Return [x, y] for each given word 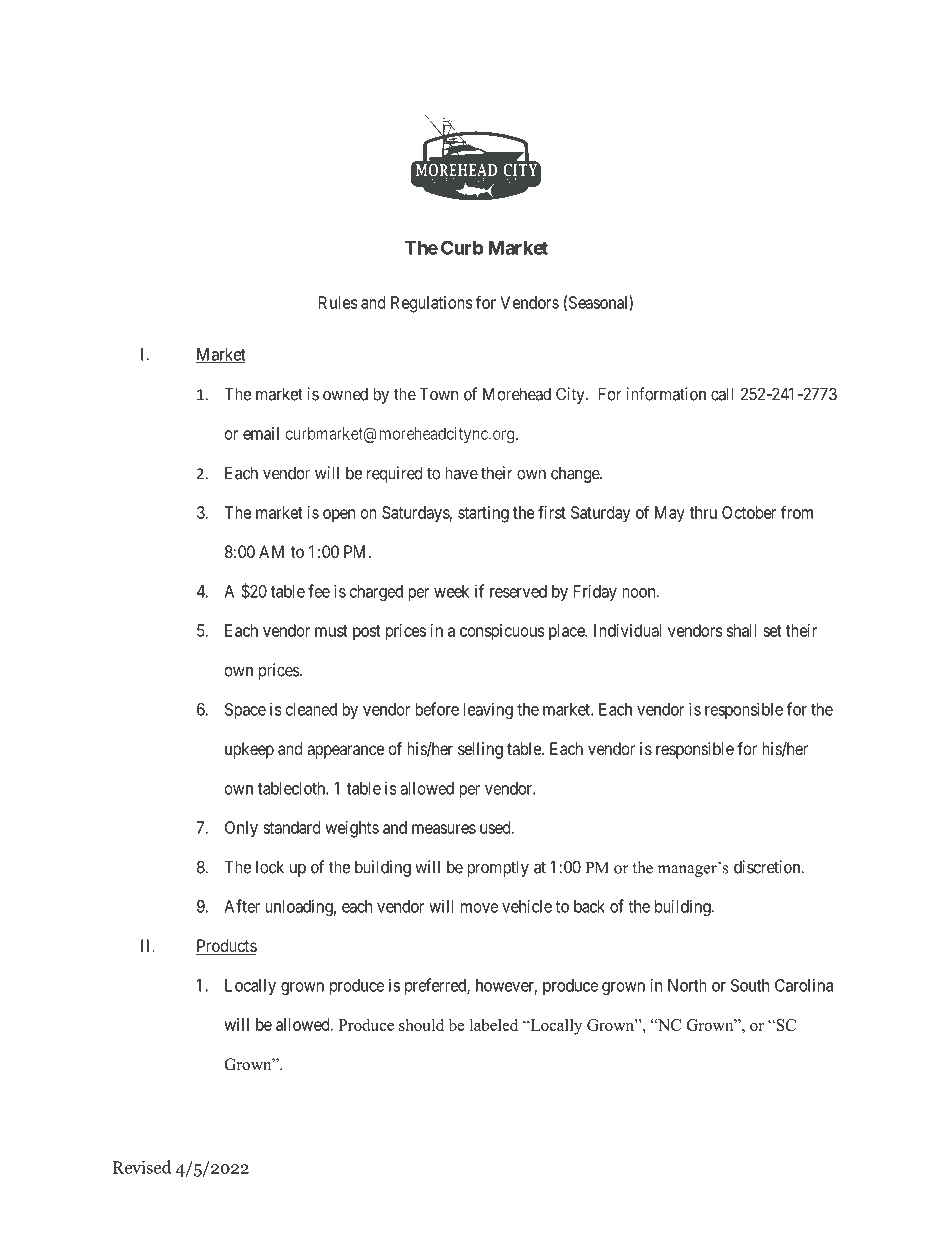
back [589, 906]
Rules [338, 302]
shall [742, 630]
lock [270, 867]
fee [319, 591]
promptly [498, 868]
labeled [494, 1025]
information [666, 394]
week [451, 591]
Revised [142, 1167]
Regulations [432, 304]
